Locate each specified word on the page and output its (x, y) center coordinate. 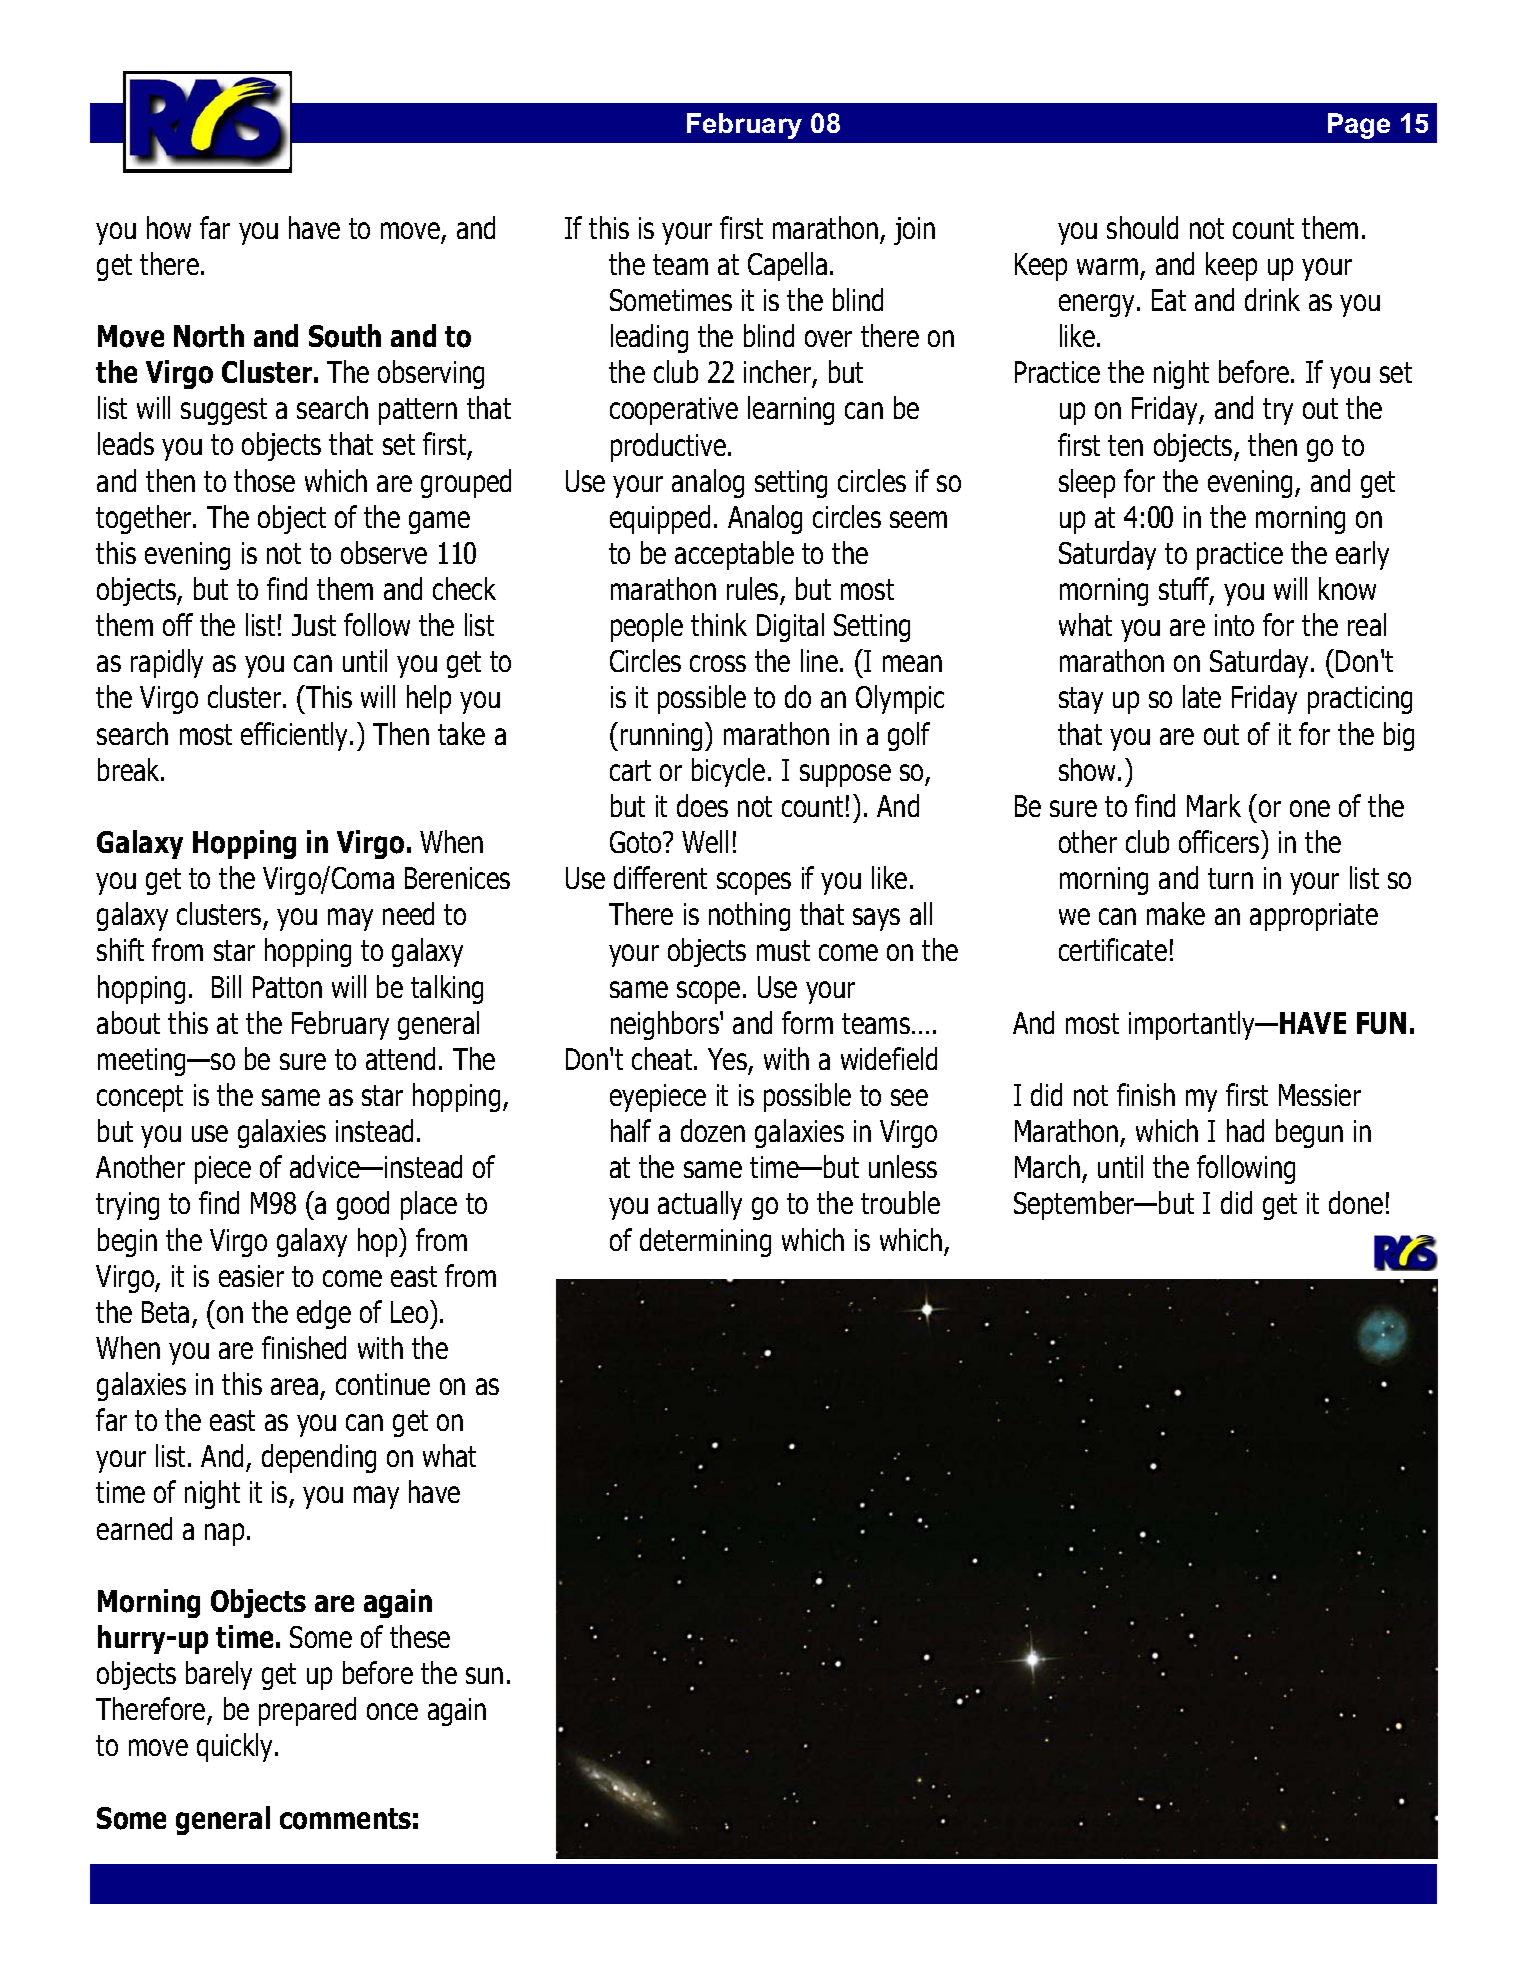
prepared (307, 1711)
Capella (787, 266)
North (209, 336)
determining (705, 1242)
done (1356, 1202)
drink (1272, 299)
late (1202, 696)
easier (251, 1276)
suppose (845, 775)
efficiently (296, 736)
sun (484, 1675)
